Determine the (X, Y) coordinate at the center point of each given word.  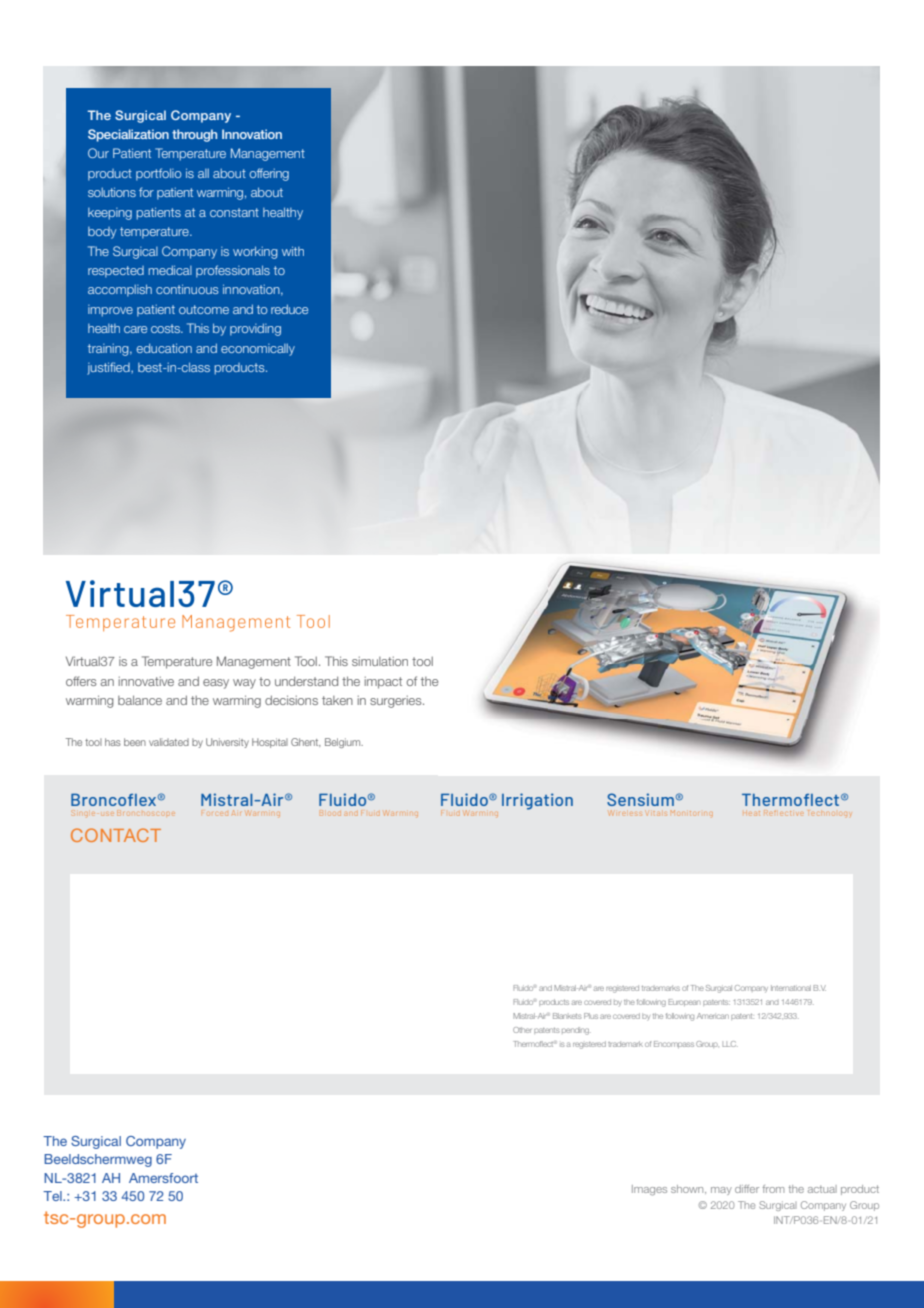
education (164, 348)
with (293, 251)
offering (269, 174)
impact (383, 683)
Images (649, 1190)
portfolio (159, 174)
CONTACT (116, 835)
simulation (380, 661)
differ (747, 1189)
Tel (53, 1196)
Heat (751, 813)
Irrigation (537, 801)
